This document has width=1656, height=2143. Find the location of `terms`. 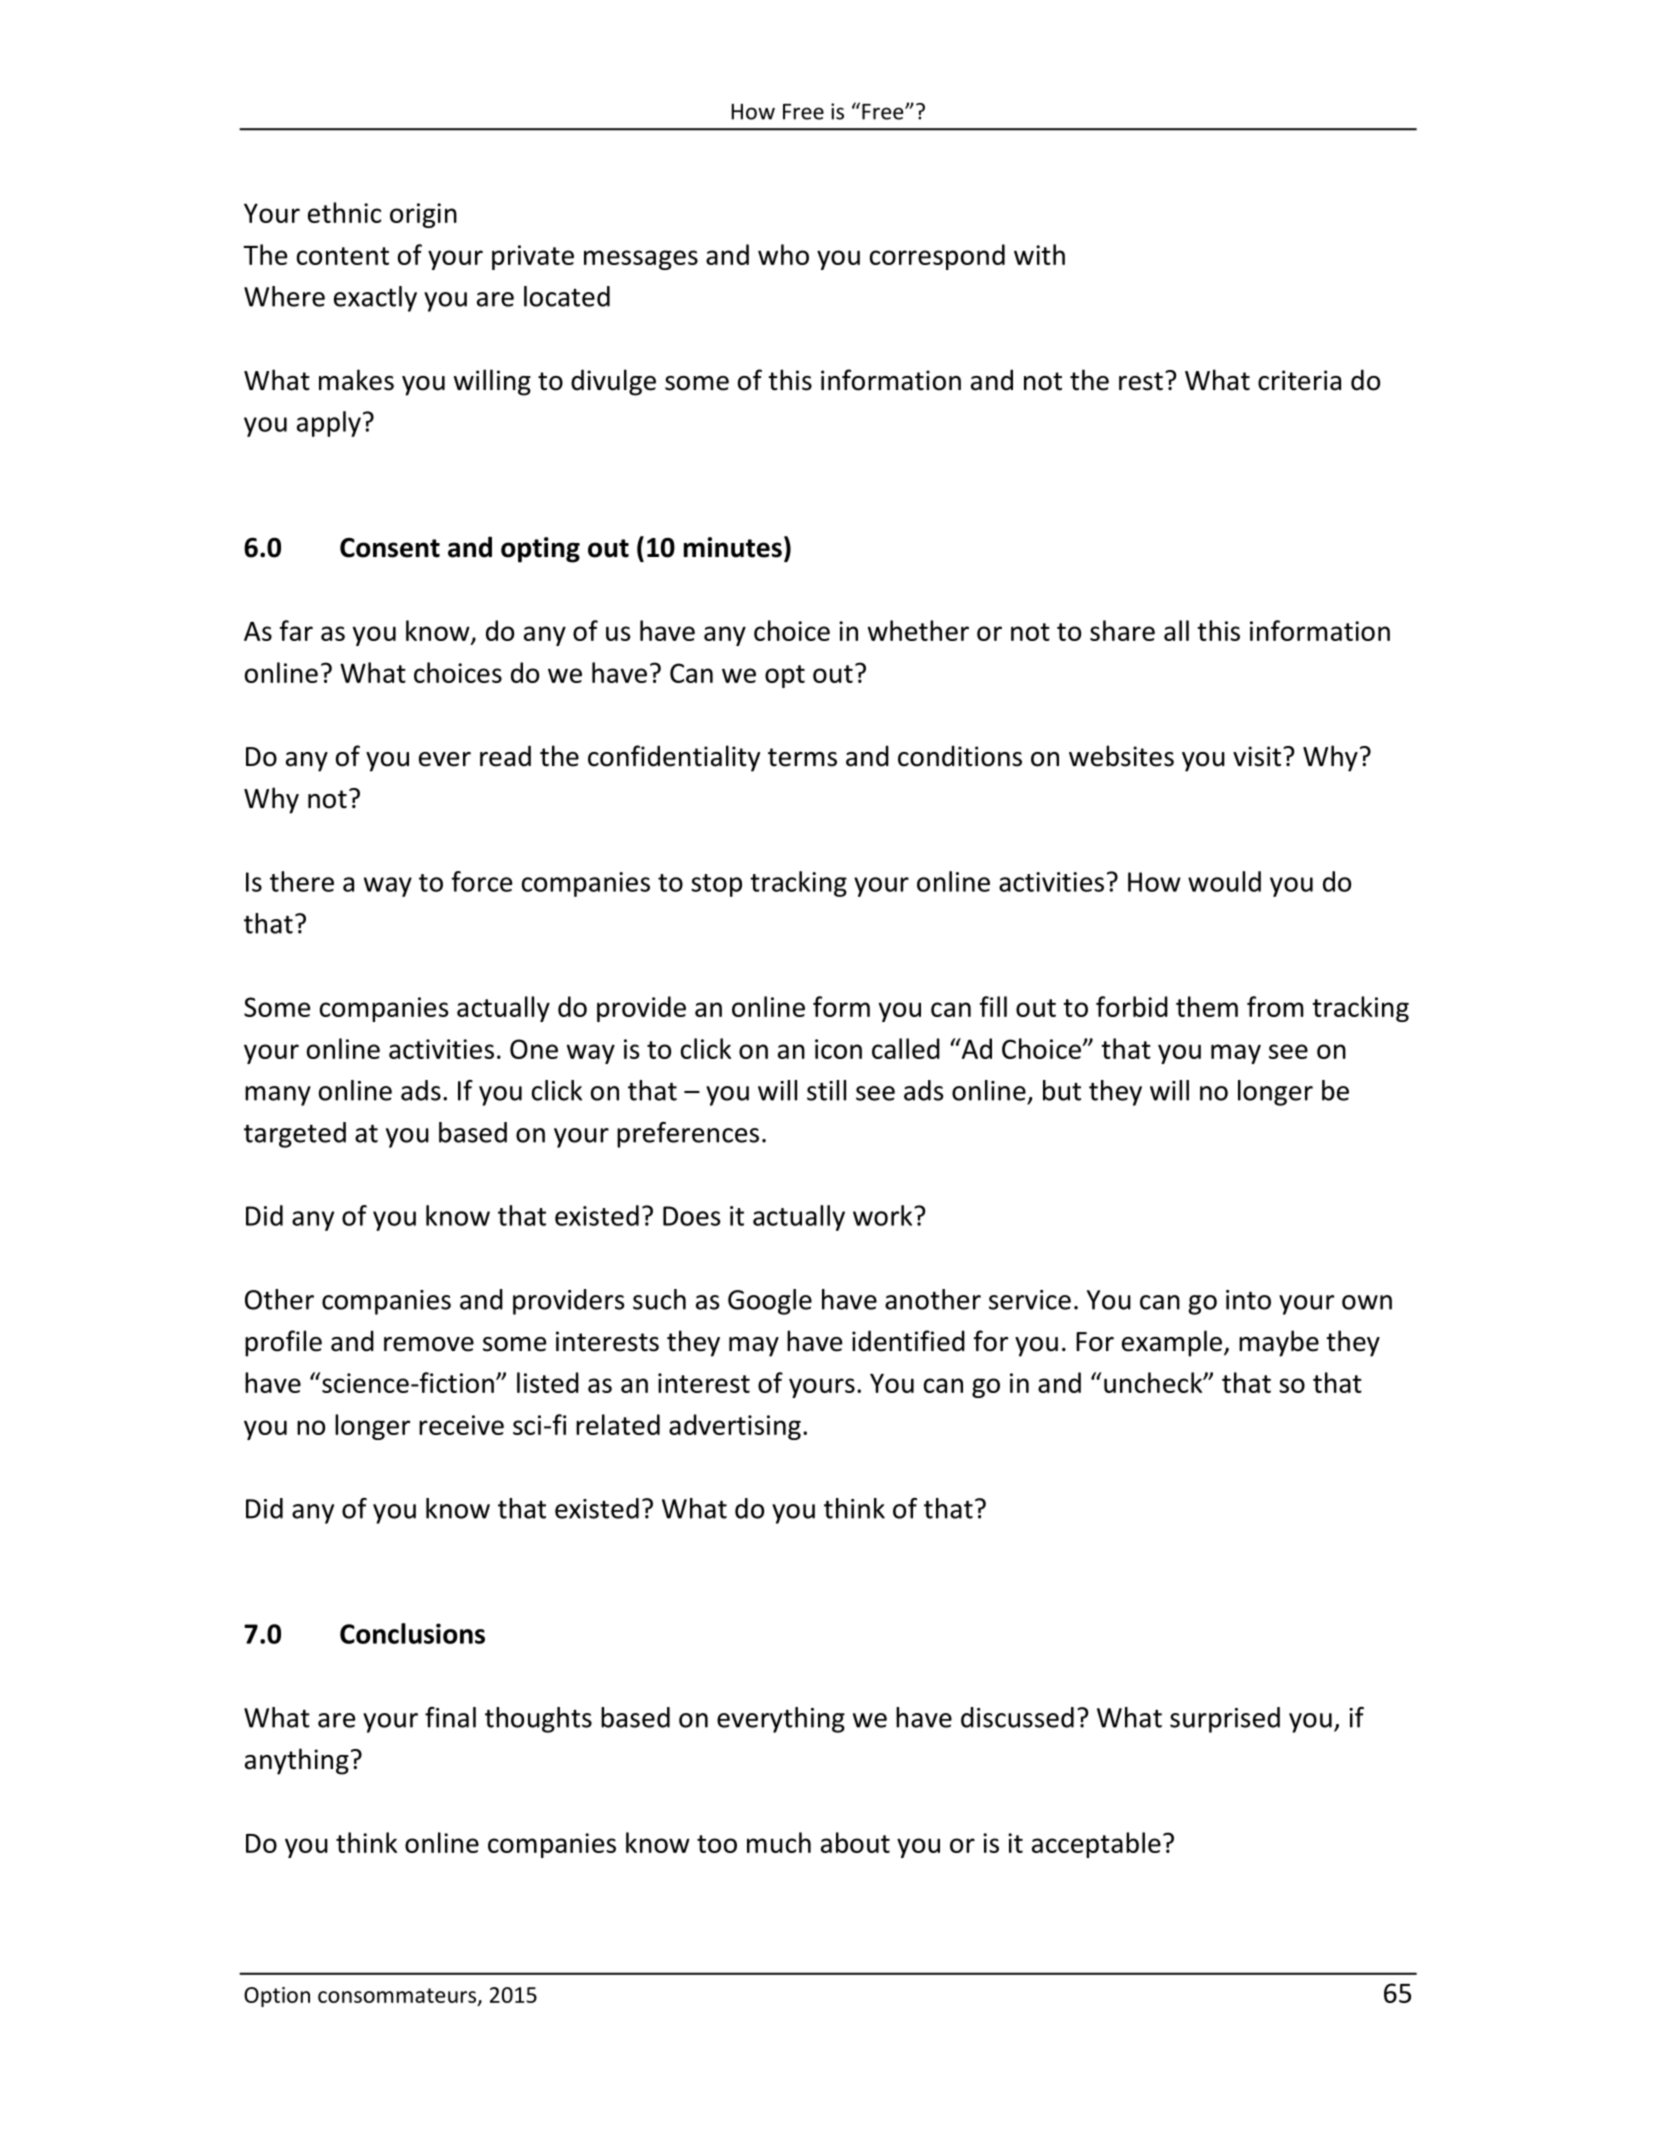

terms is located at coordinates (802, 757).
